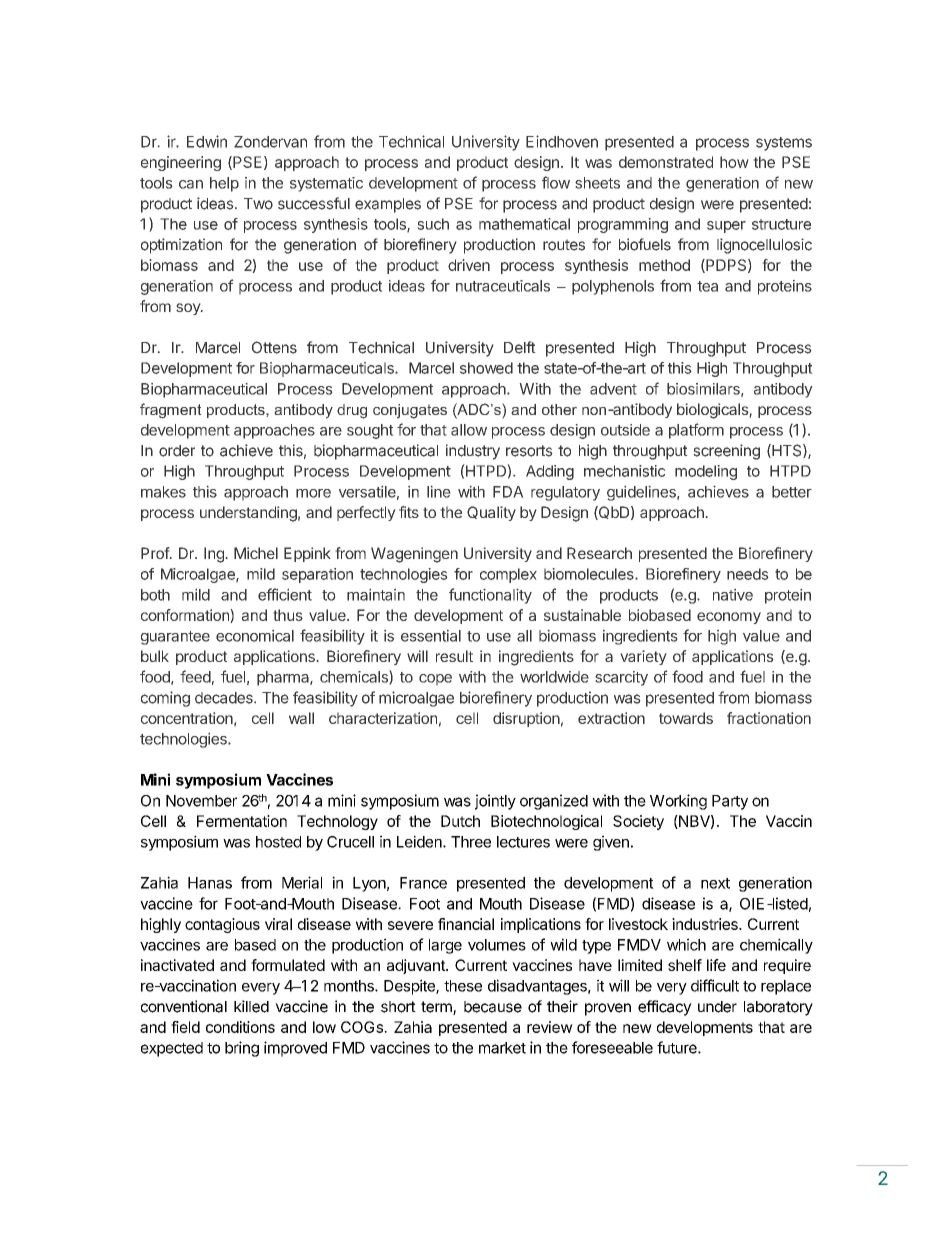 Image resolution: width=952 pixels, height=1233 pixels. What do you see at coordinates (686, 718) in the screenshot?
I see `towards` at bounding box center [686, 718].
